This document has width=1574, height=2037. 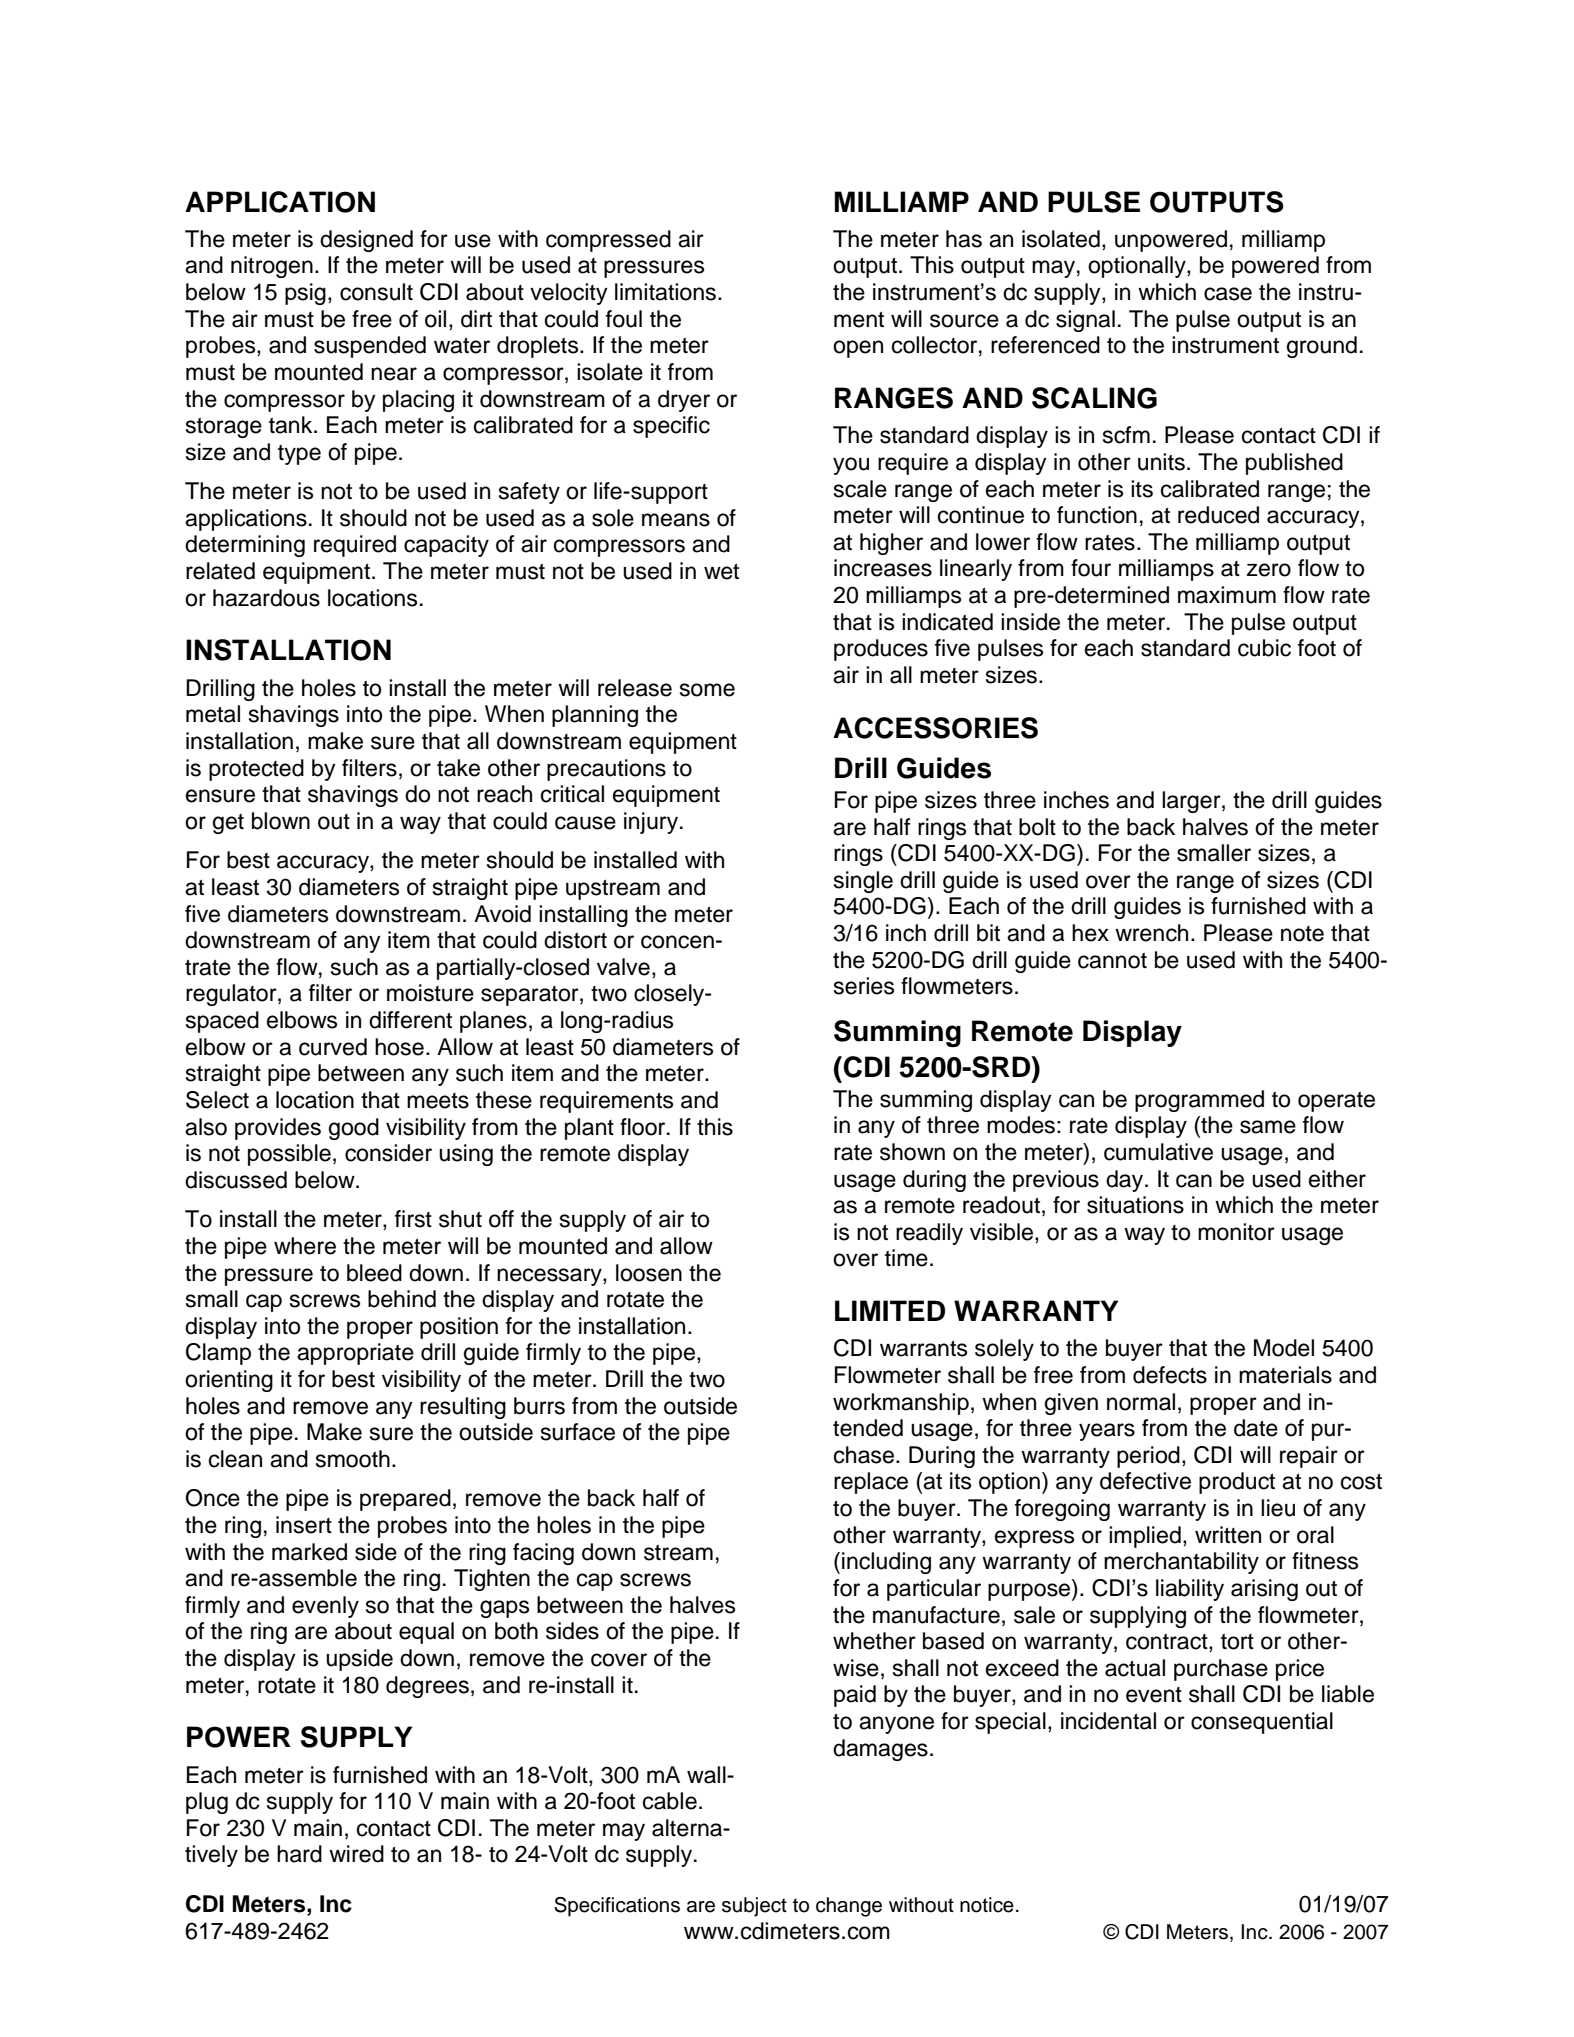 I want to click on consult, so click(x=376, y=292).
